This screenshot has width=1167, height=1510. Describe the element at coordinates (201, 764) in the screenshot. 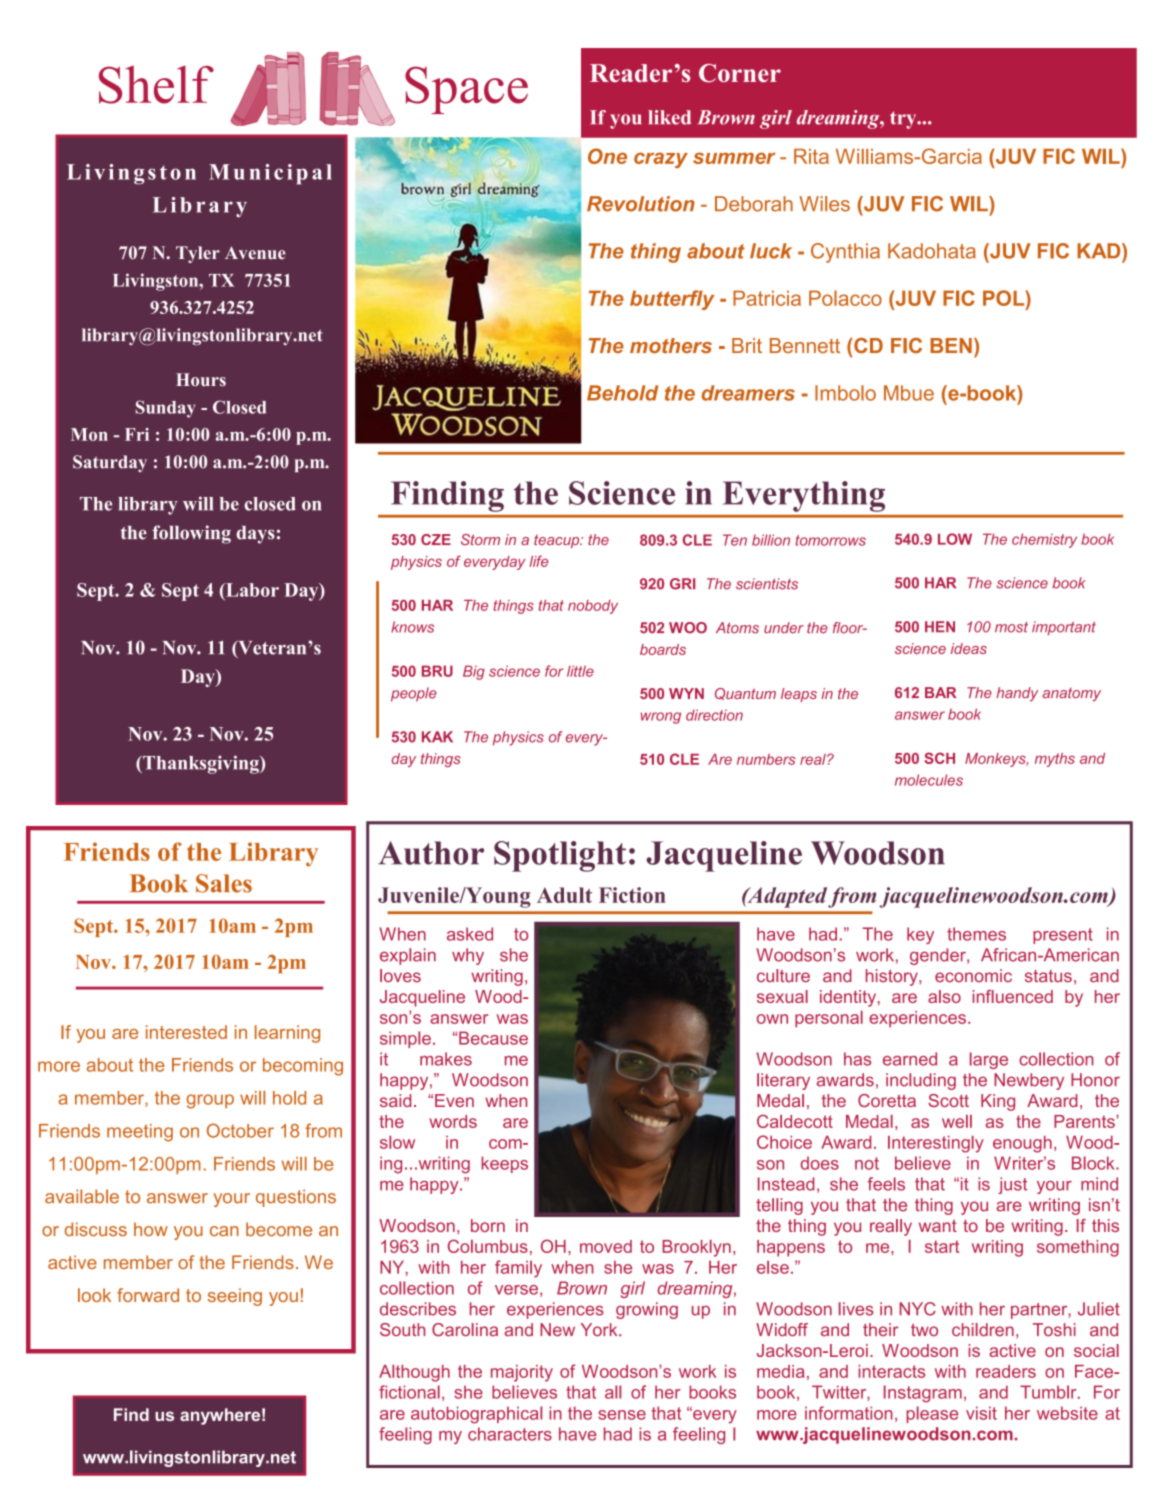

I see `Thanksgiving` at that location.
